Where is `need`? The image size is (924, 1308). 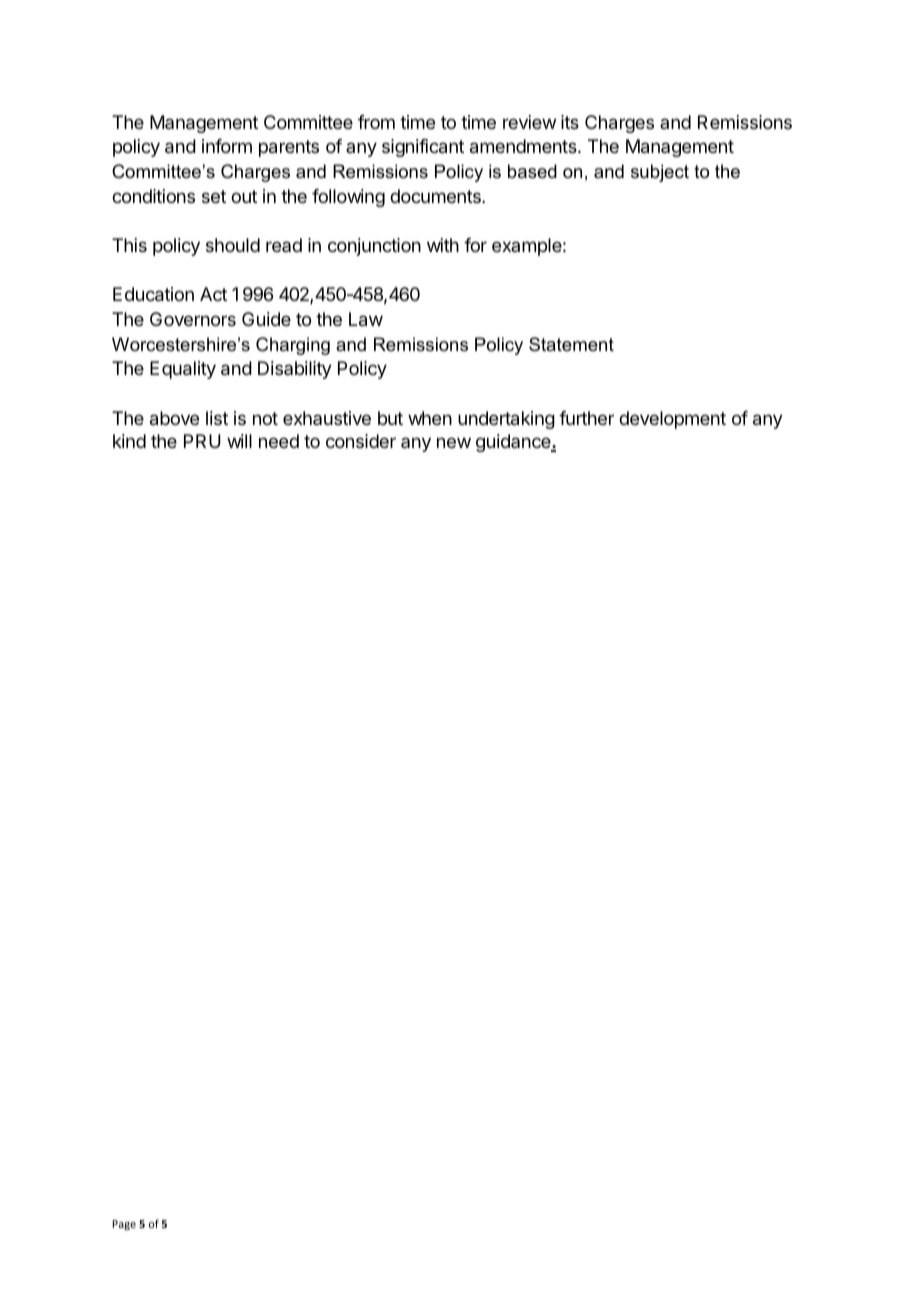 need is located at coordinates (279, 441).
